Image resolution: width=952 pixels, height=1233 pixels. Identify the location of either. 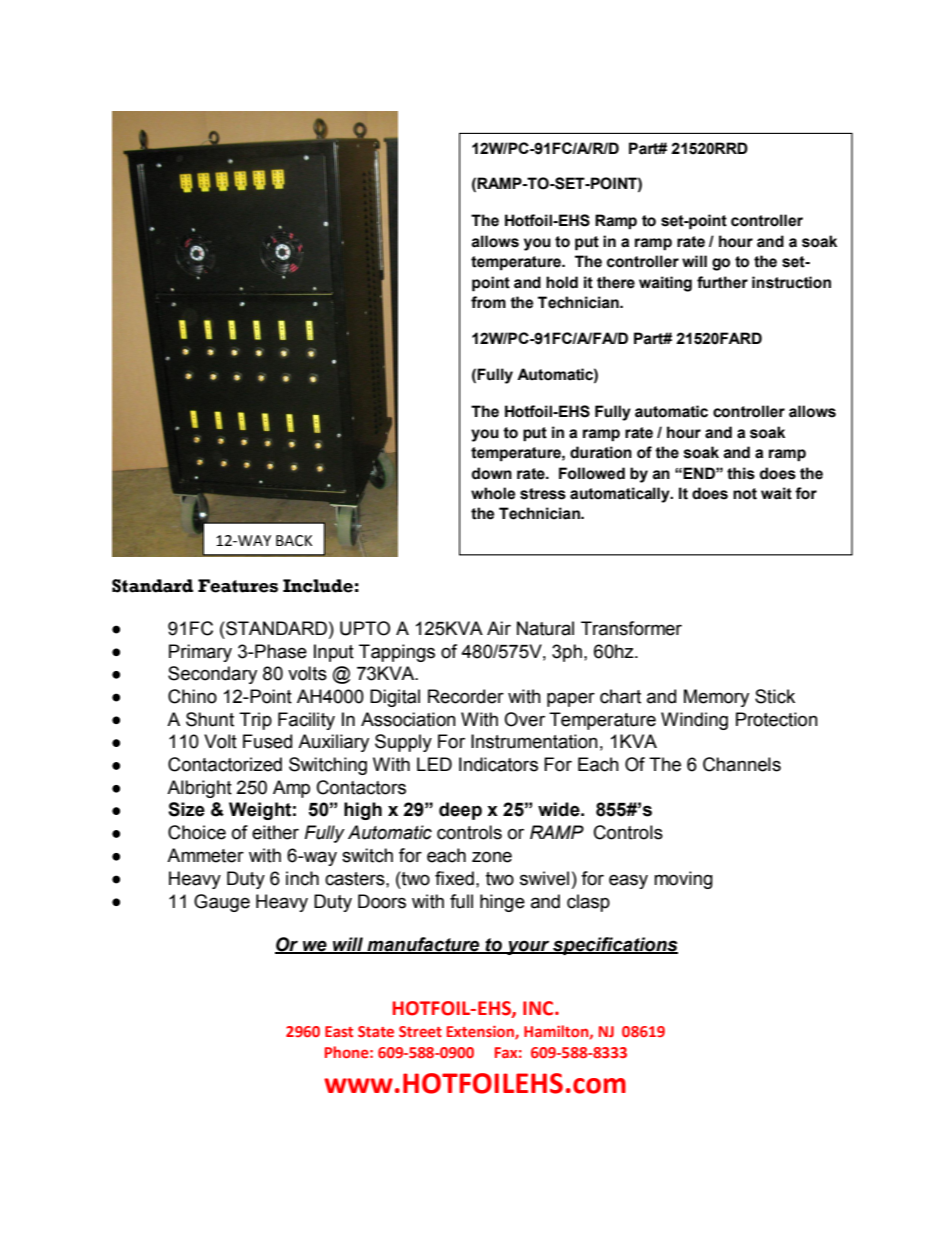
(275, 832).
